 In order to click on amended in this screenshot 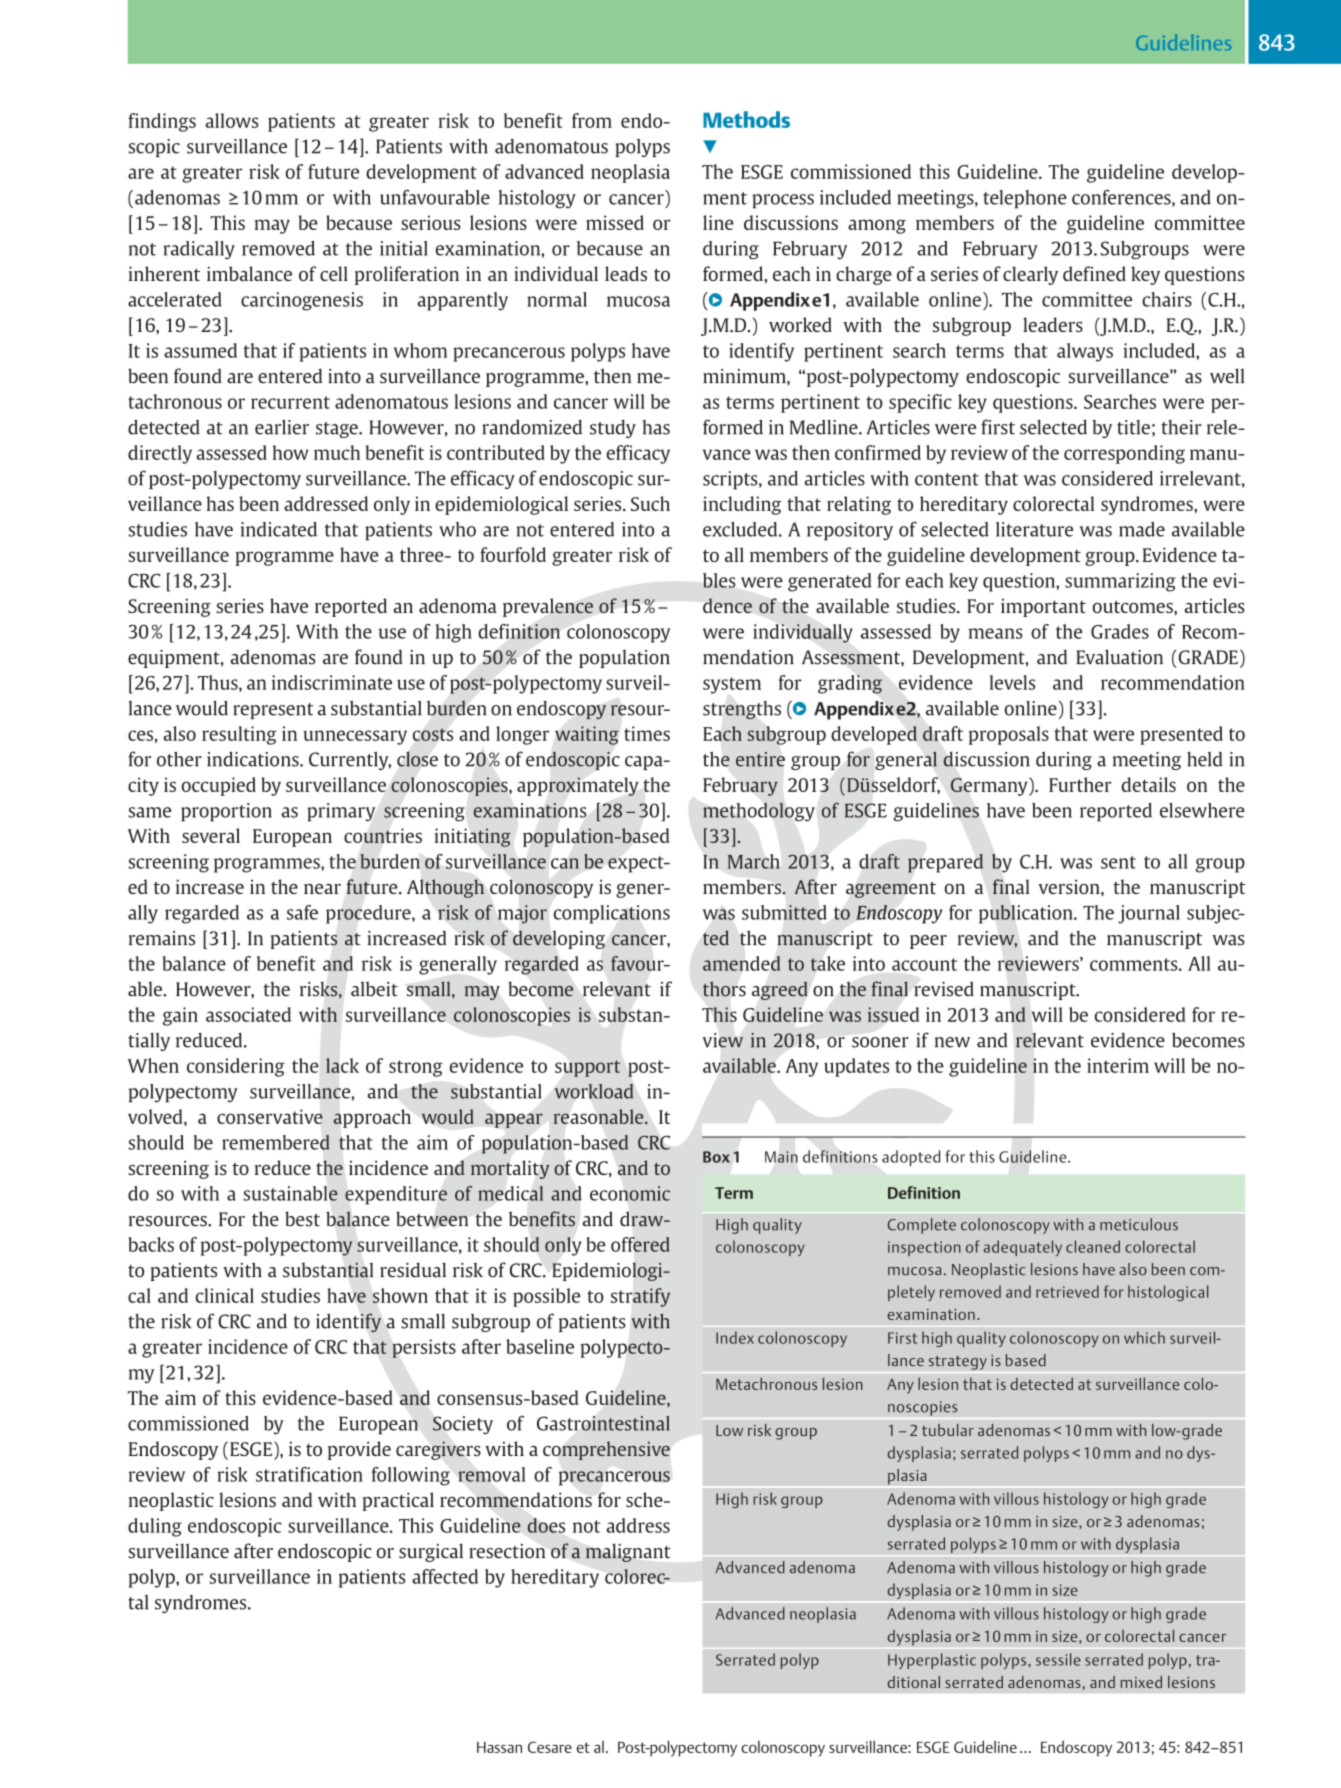, I will do `click(741, 963)`.
